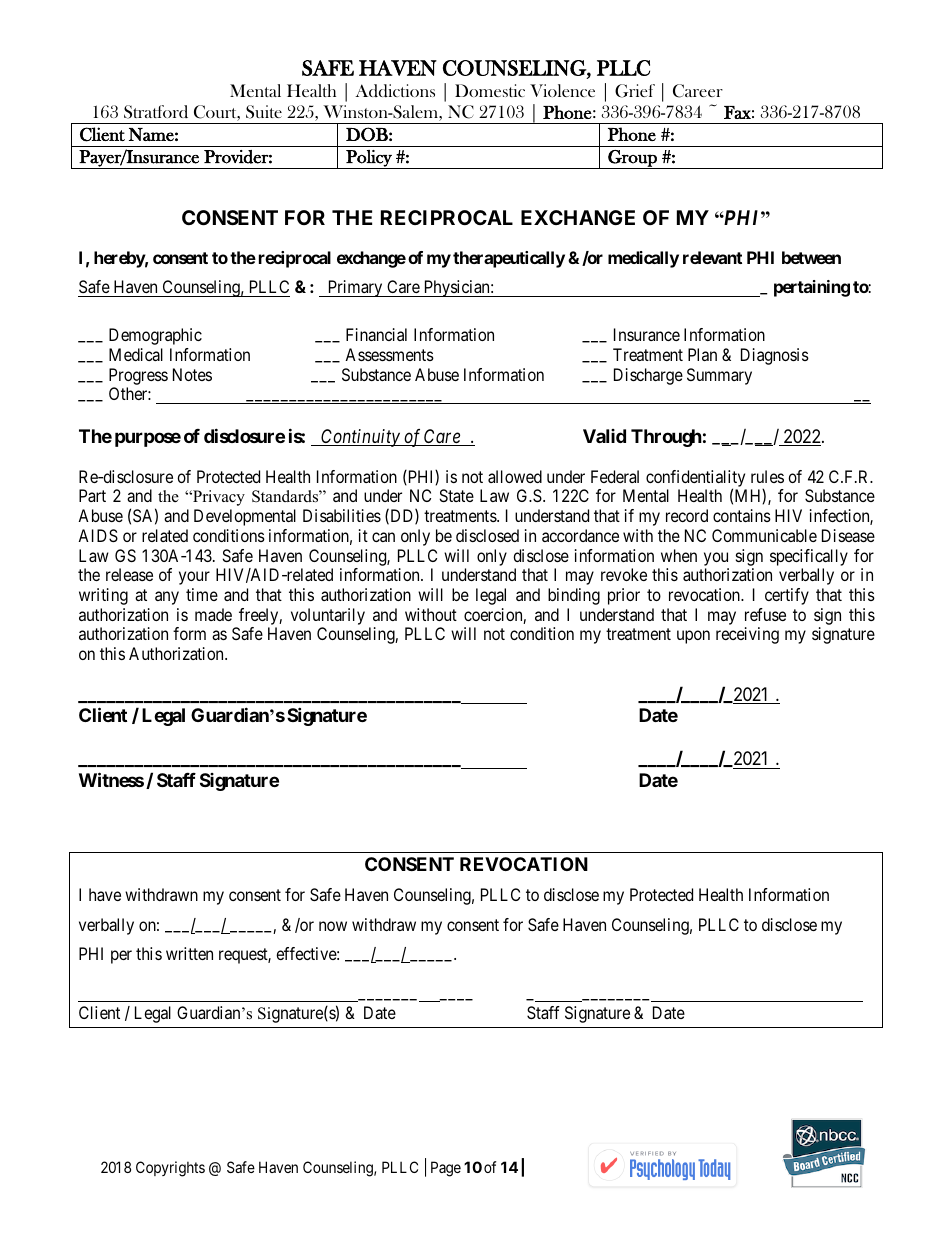 The height and width of the screenshot is (1233, 952). What do you see at coordinates (490, 90) in the screenshot?
I see `Domestic` at bounding box center [490, 90].
